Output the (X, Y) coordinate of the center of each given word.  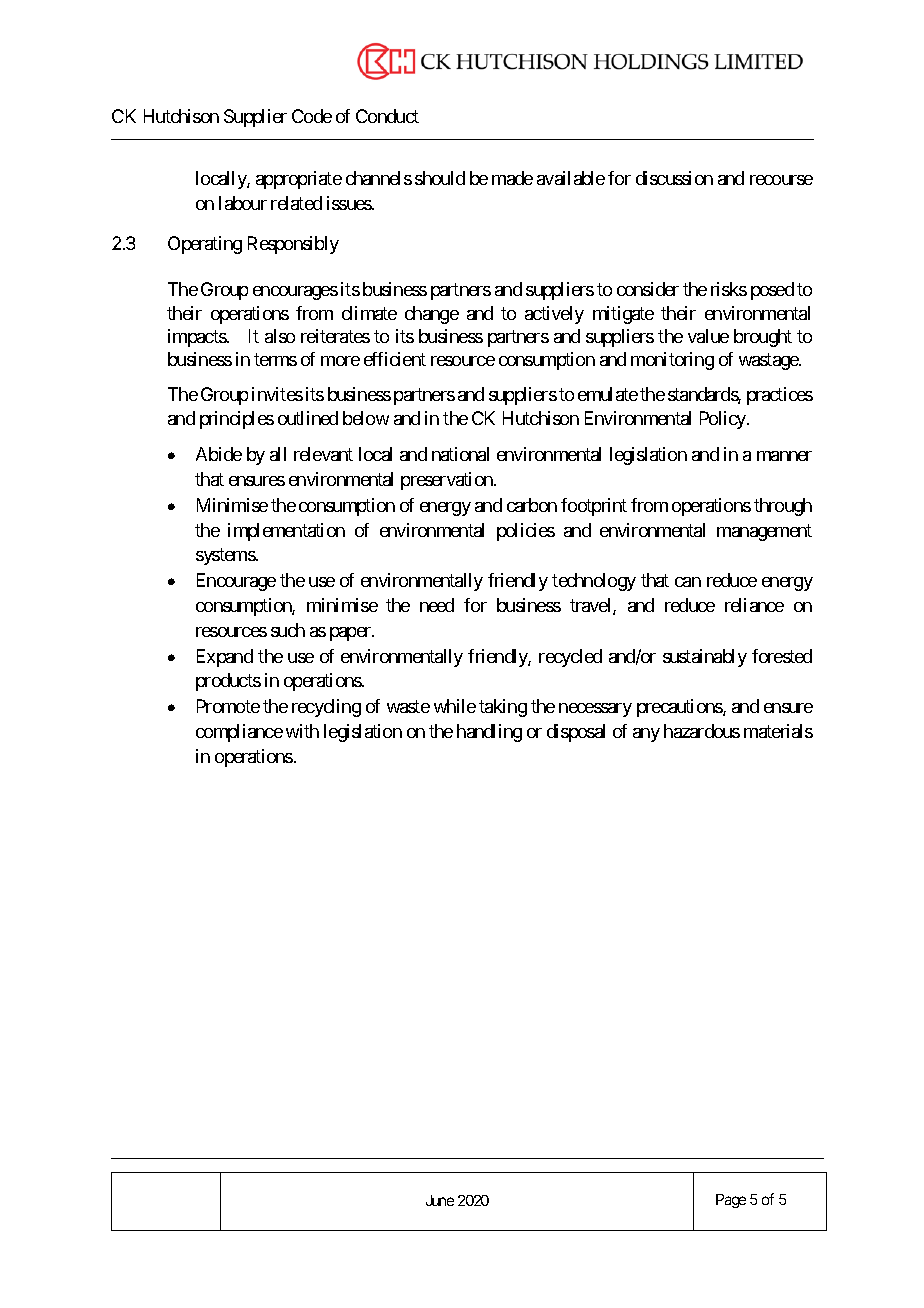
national (460, 454)
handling (489, 733)
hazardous (702, 731)
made (512, 178)
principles (237, 420)
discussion (674, 178)
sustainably (705, 658)
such (288, 630)
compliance (239, 733)
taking (503, 708)
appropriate (299, 180)
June (440, 1200)
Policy (724, 420)
